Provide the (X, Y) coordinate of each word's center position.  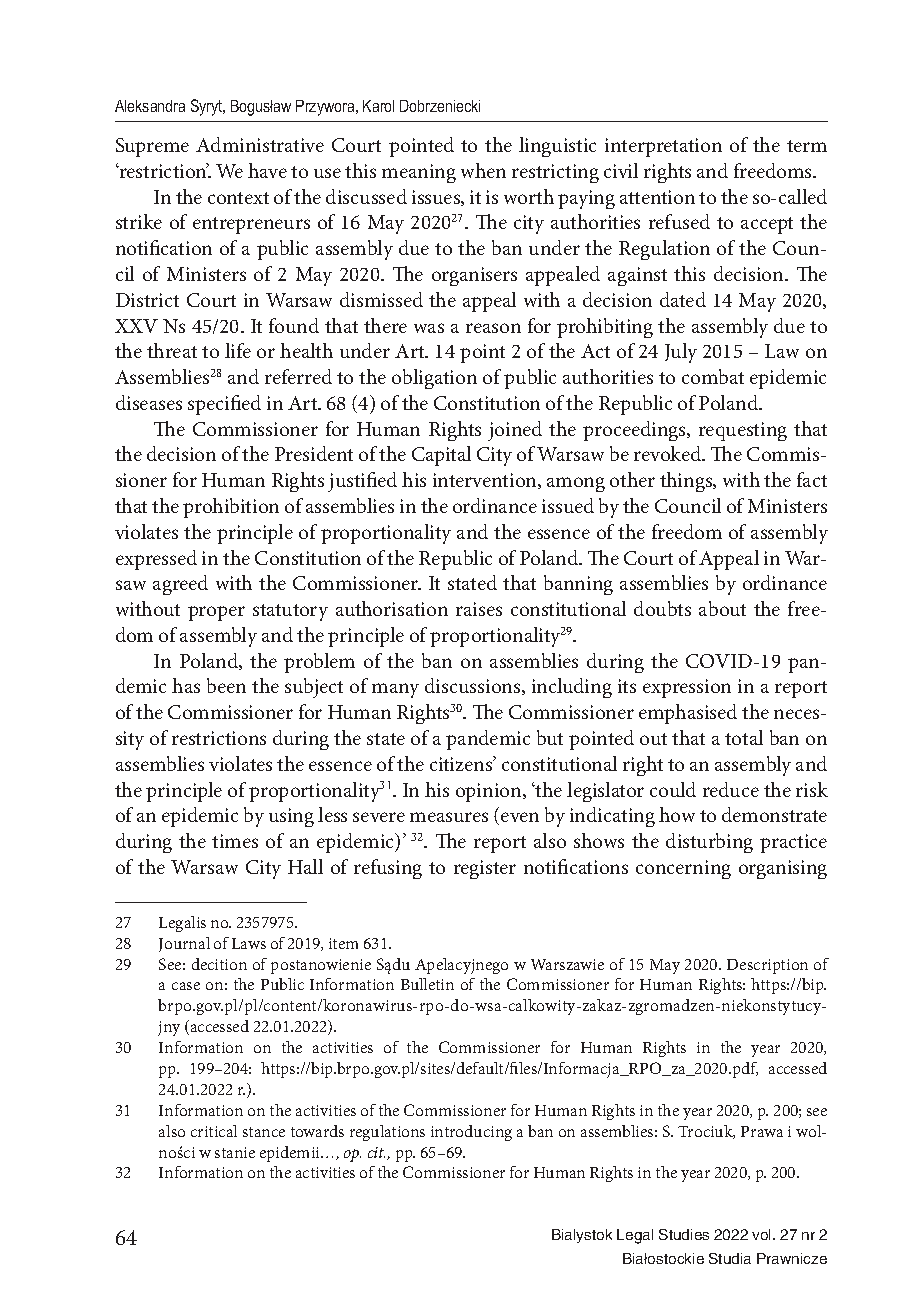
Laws (249, 943)
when (483, 170)
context (238, 198)
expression (687, 688)
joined (515, 431)
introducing (471, 1133)
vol (763, 1234)
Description (767, 966)
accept (767, 225)
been (226, 685)
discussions (474, 686)
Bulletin (427, 984)
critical (214, 1131)
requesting (743, 431)
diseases (149, 402)
